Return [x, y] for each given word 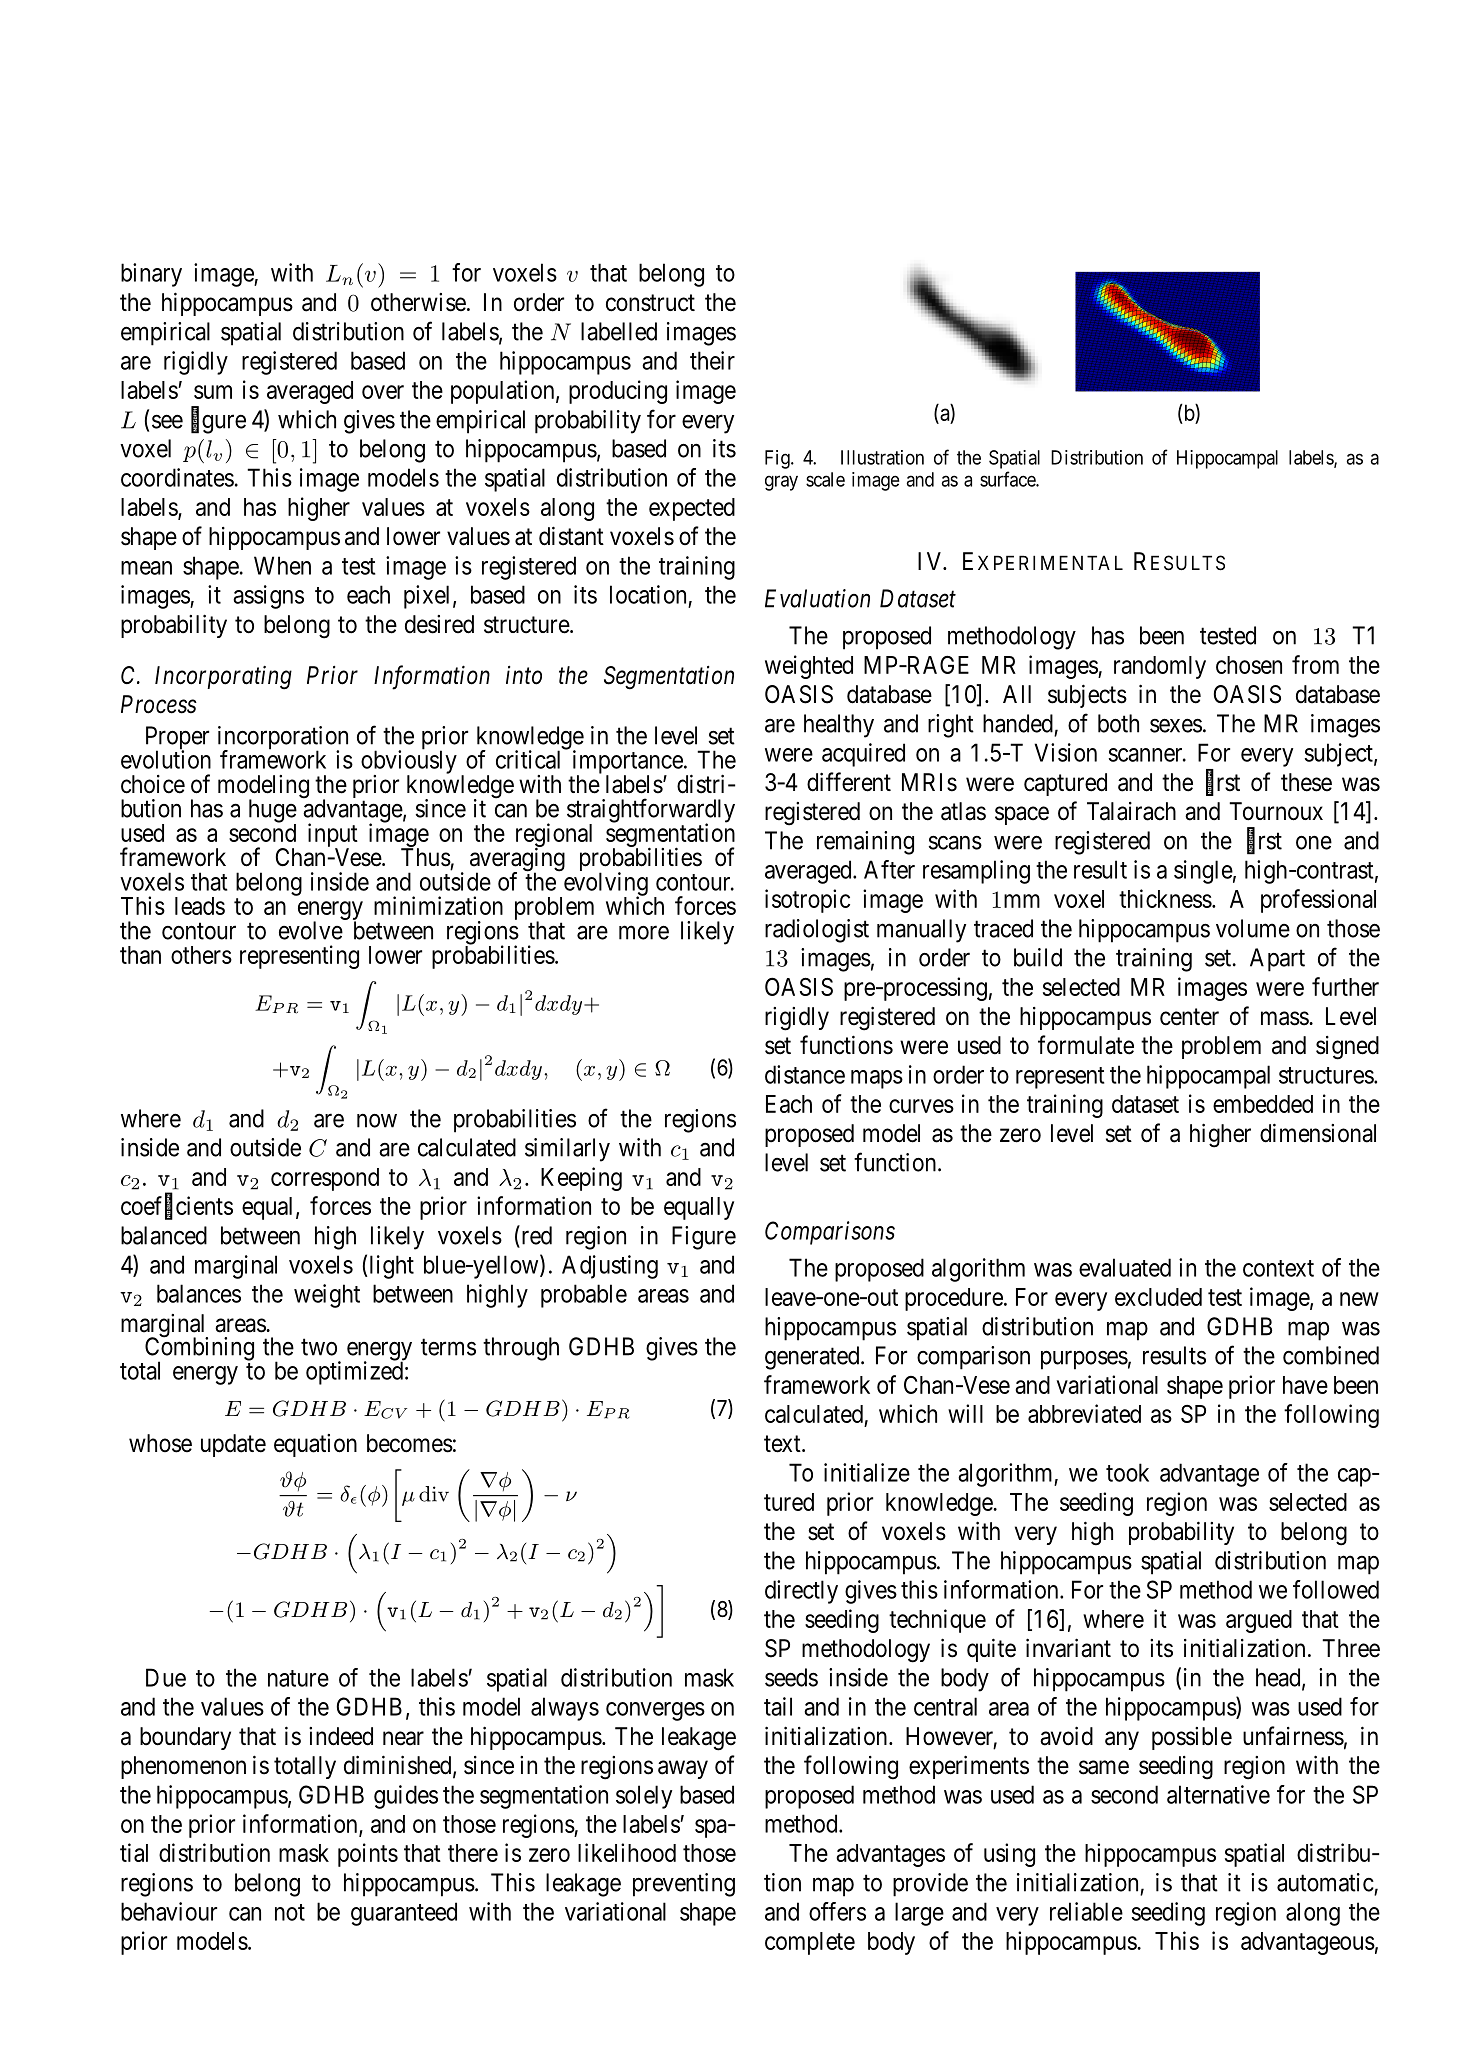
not [290, 1912]
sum [213, 392]
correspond [325, 1179]
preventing [684, 1885]
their [712, 360]
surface [1008, 479]
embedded [1263, 1104]
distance [805, 1074]
